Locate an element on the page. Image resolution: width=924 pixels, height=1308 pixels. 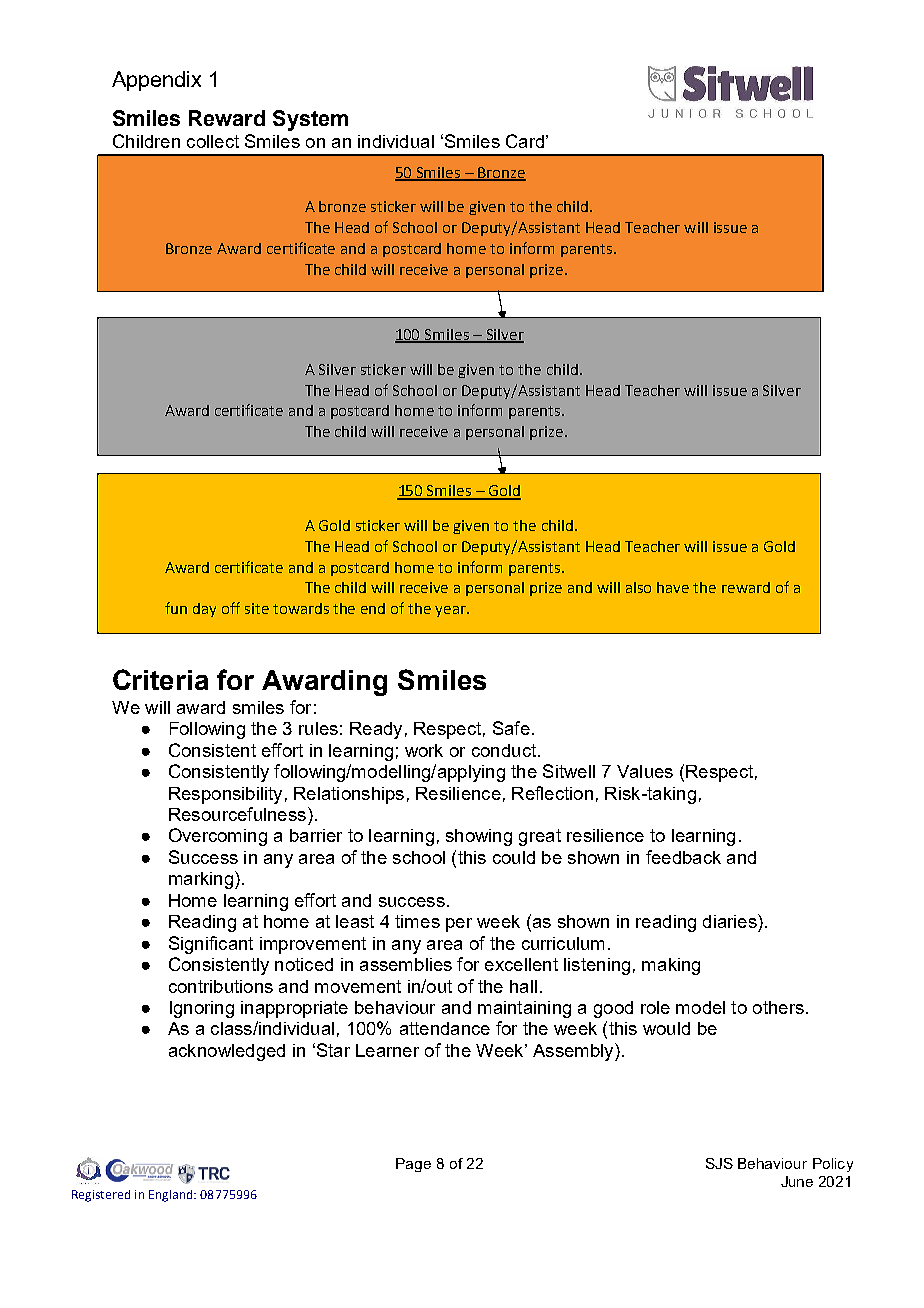
year is located at coordinates (452, 611).
